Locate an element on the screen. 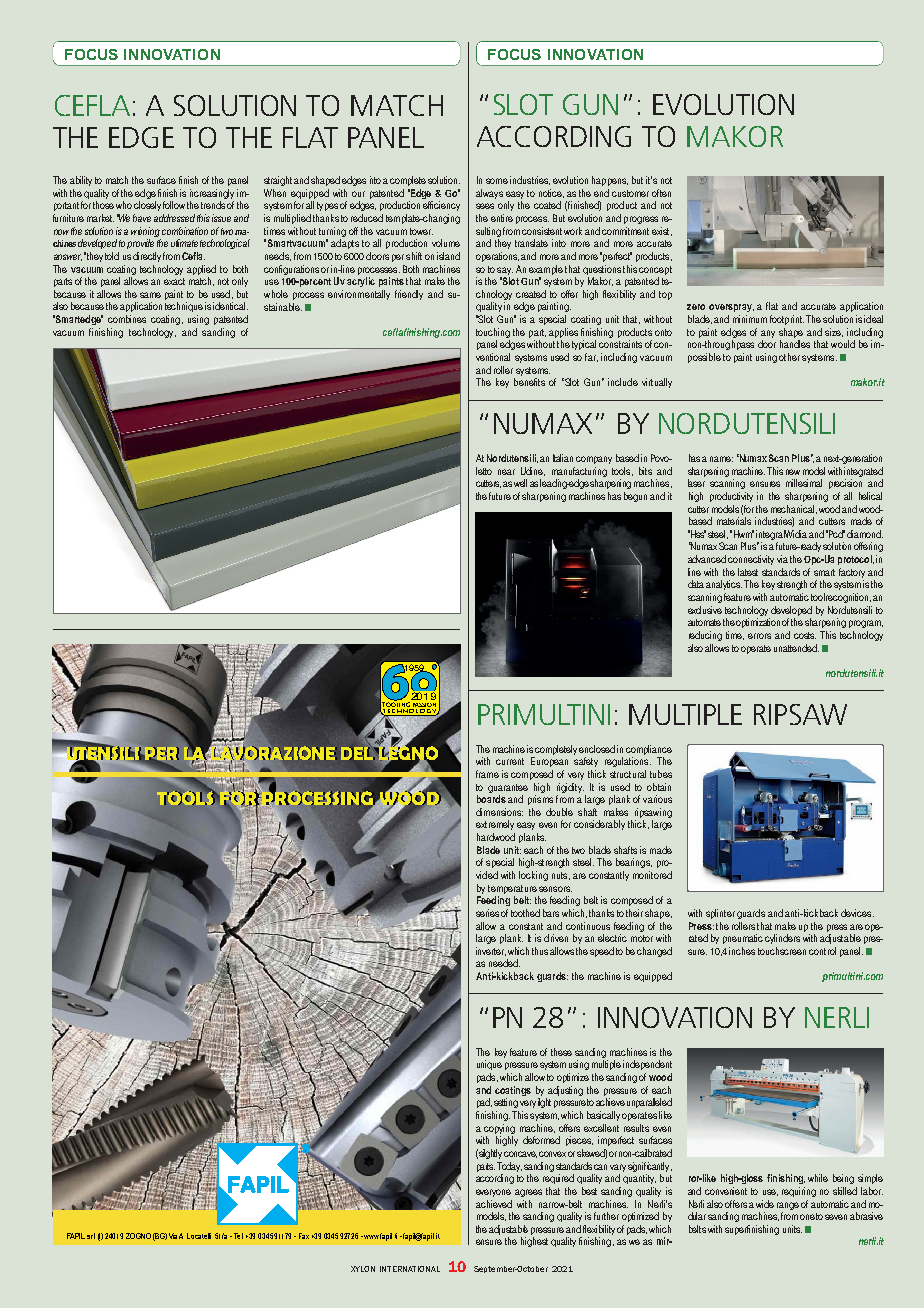  touchscreen is located at coordinates (782, 951).
